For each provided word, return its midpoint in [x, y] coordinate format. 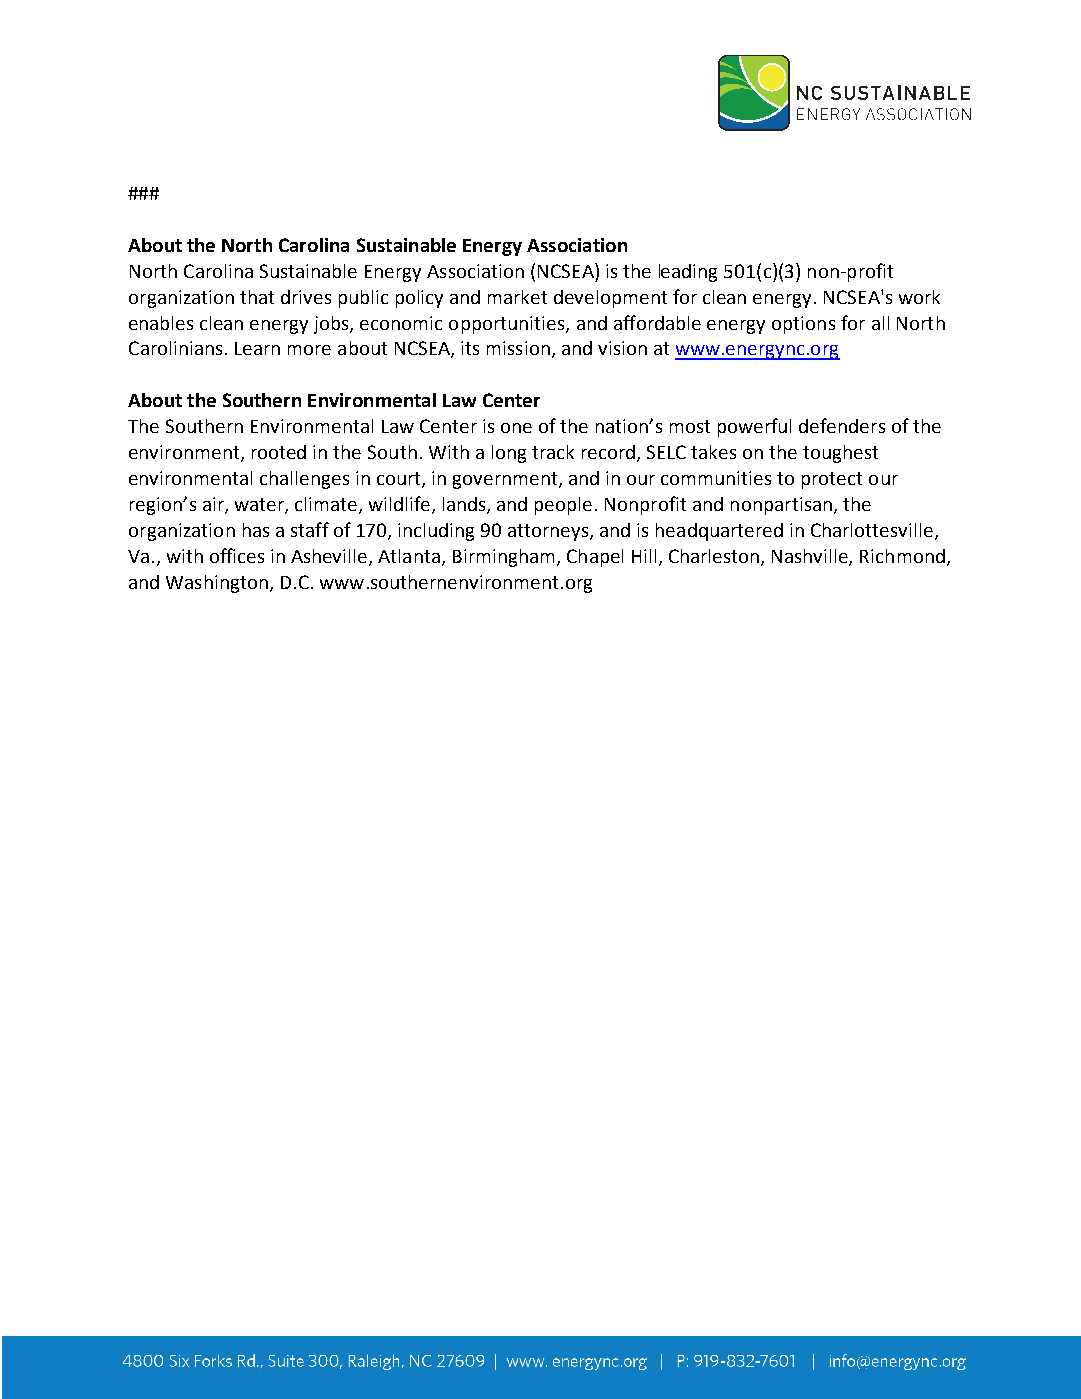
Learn [257, 348]
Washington [217, 584]
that [257, 297]
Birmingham [503, 558]
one [516, 428]
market [517, 297]
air [214, 505]
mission [518, 348]
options [803, 325]
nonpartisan [781, 506]
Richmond [902, 556]
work [919, 297]
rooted [279, 452]
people [563, 506]
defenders [842, 425]
